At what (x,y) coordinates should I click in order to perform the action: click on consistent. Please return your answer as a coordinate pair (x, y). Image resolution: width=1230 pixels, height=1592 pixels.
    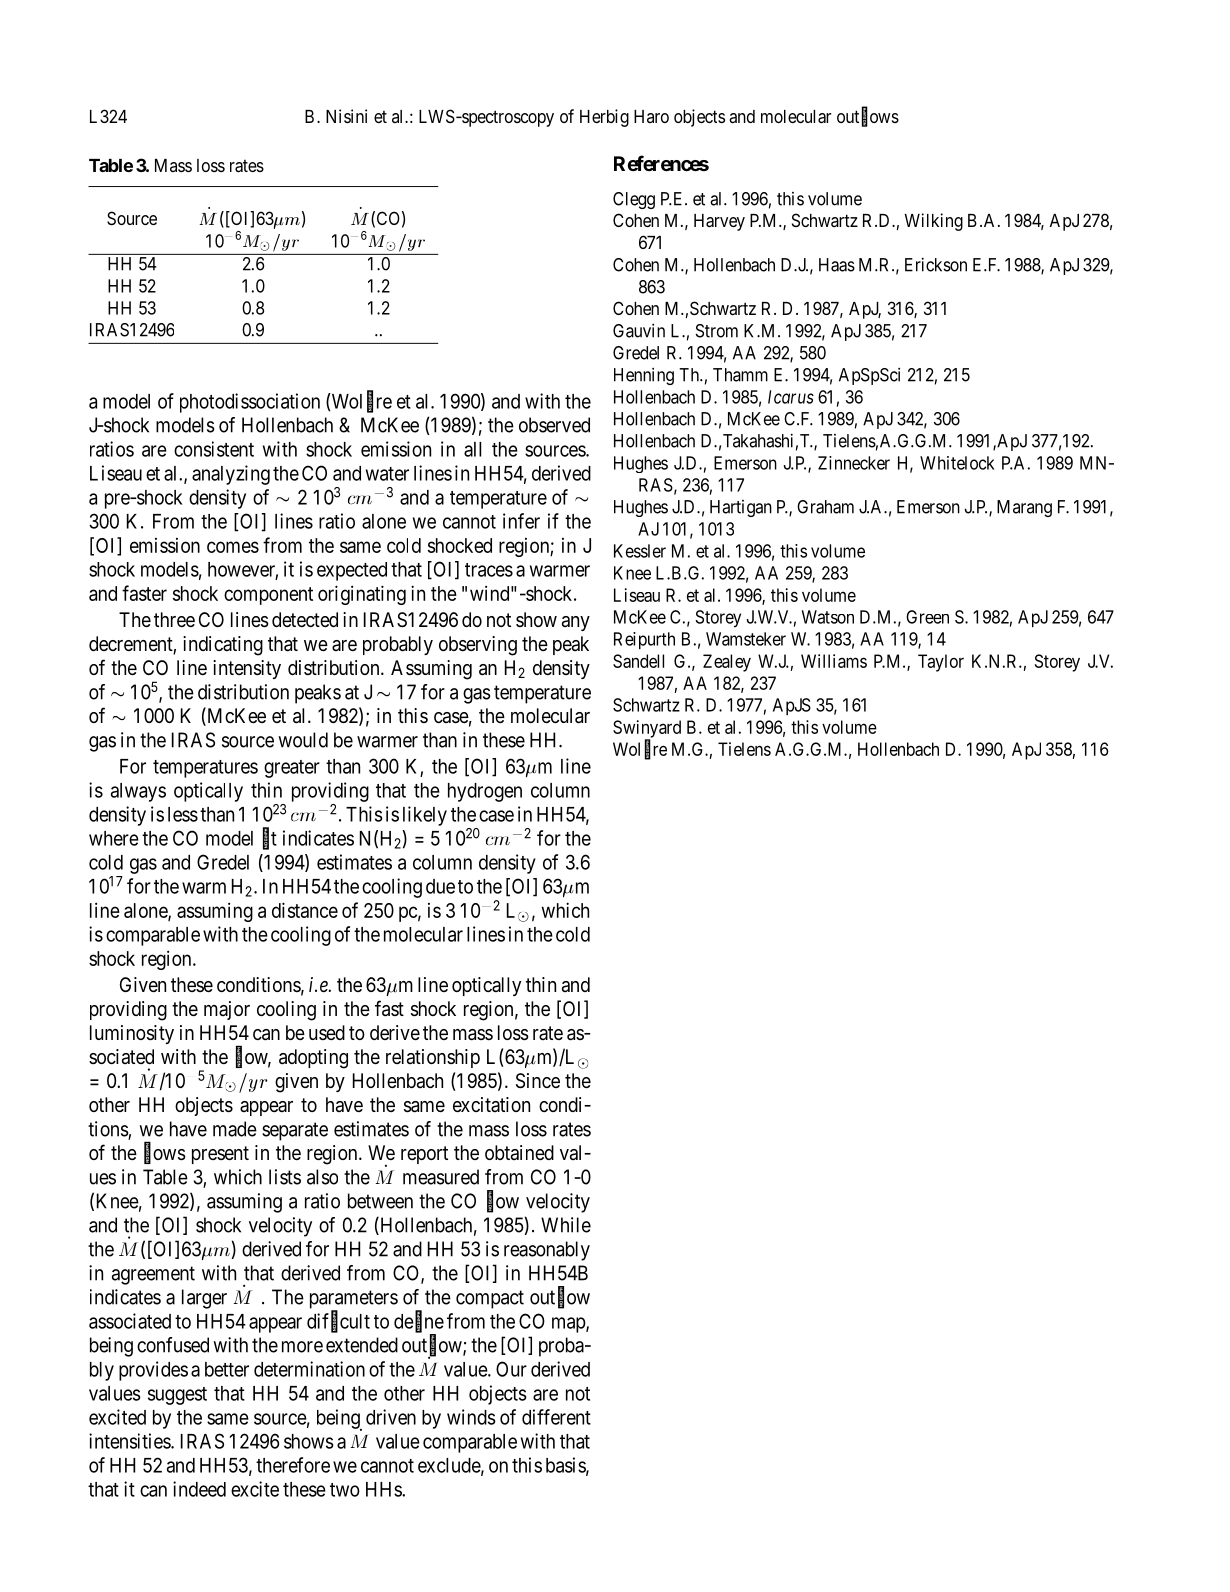
    Looking at the image, I should click on (214, 449).
